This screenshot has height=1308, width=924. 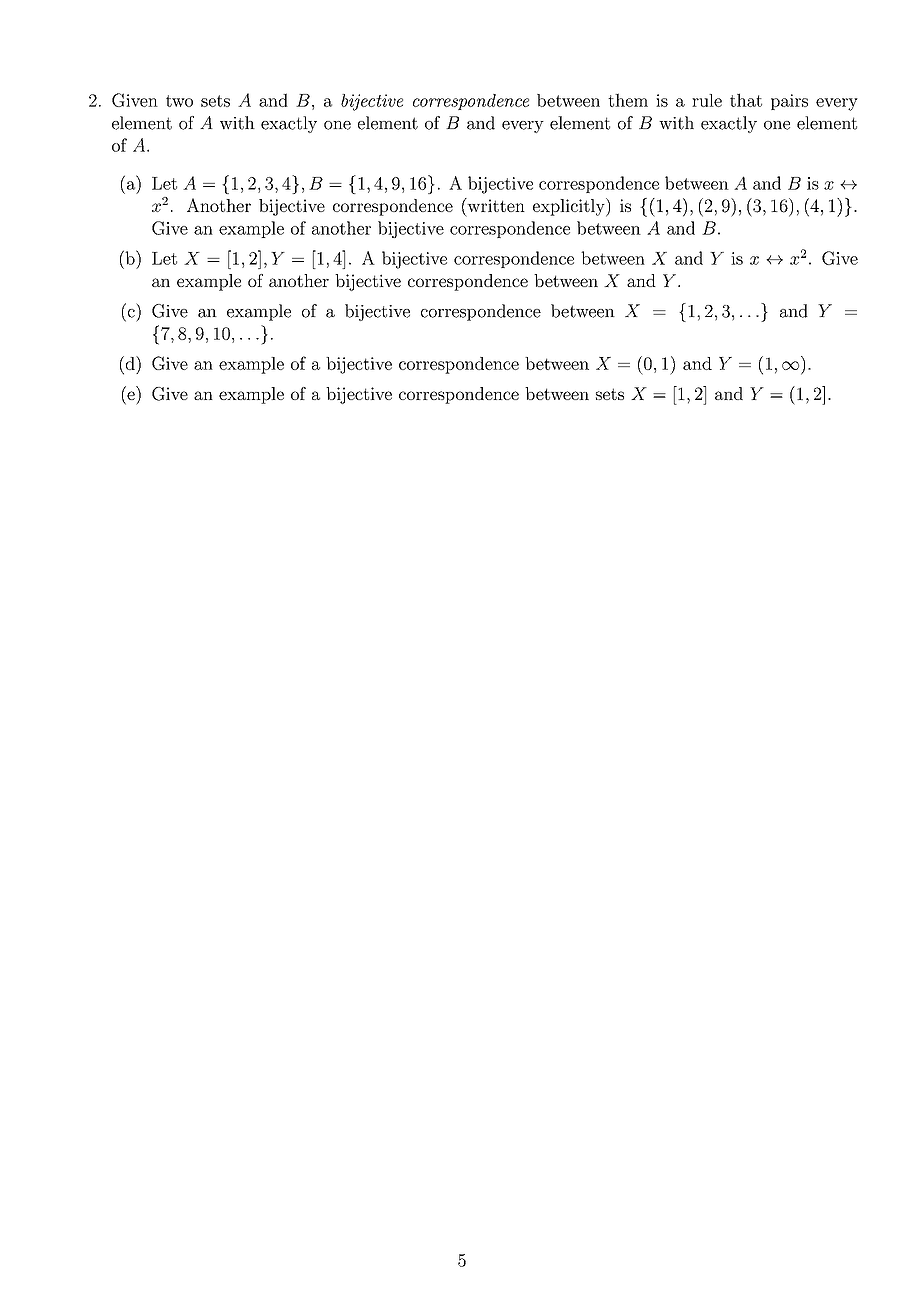 What do you see at coordinates (707, 100) in the screenshot?
I see `rule` at bounding box center [707, 100].
